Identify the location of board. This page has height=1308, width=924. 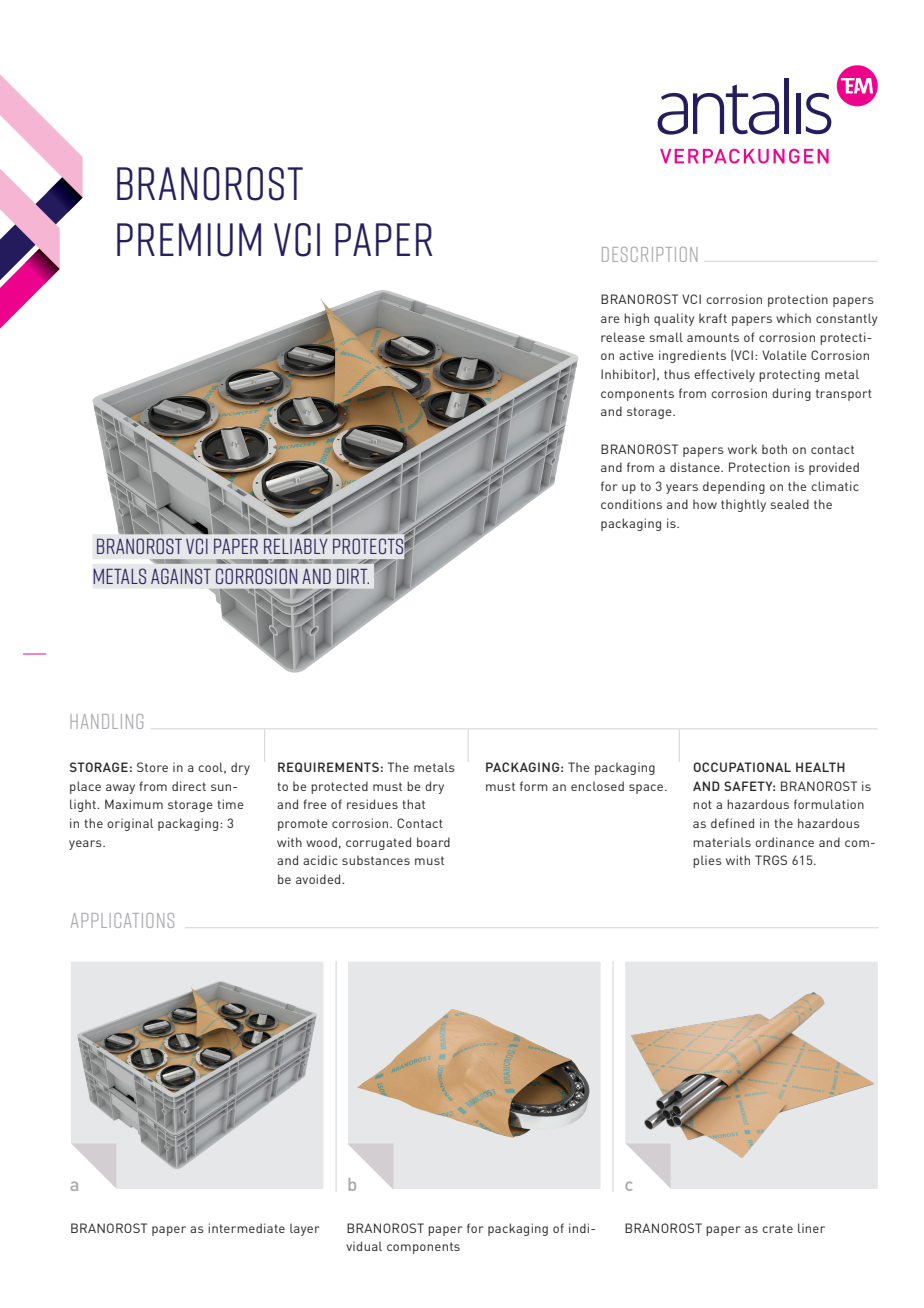
(433, 842).
